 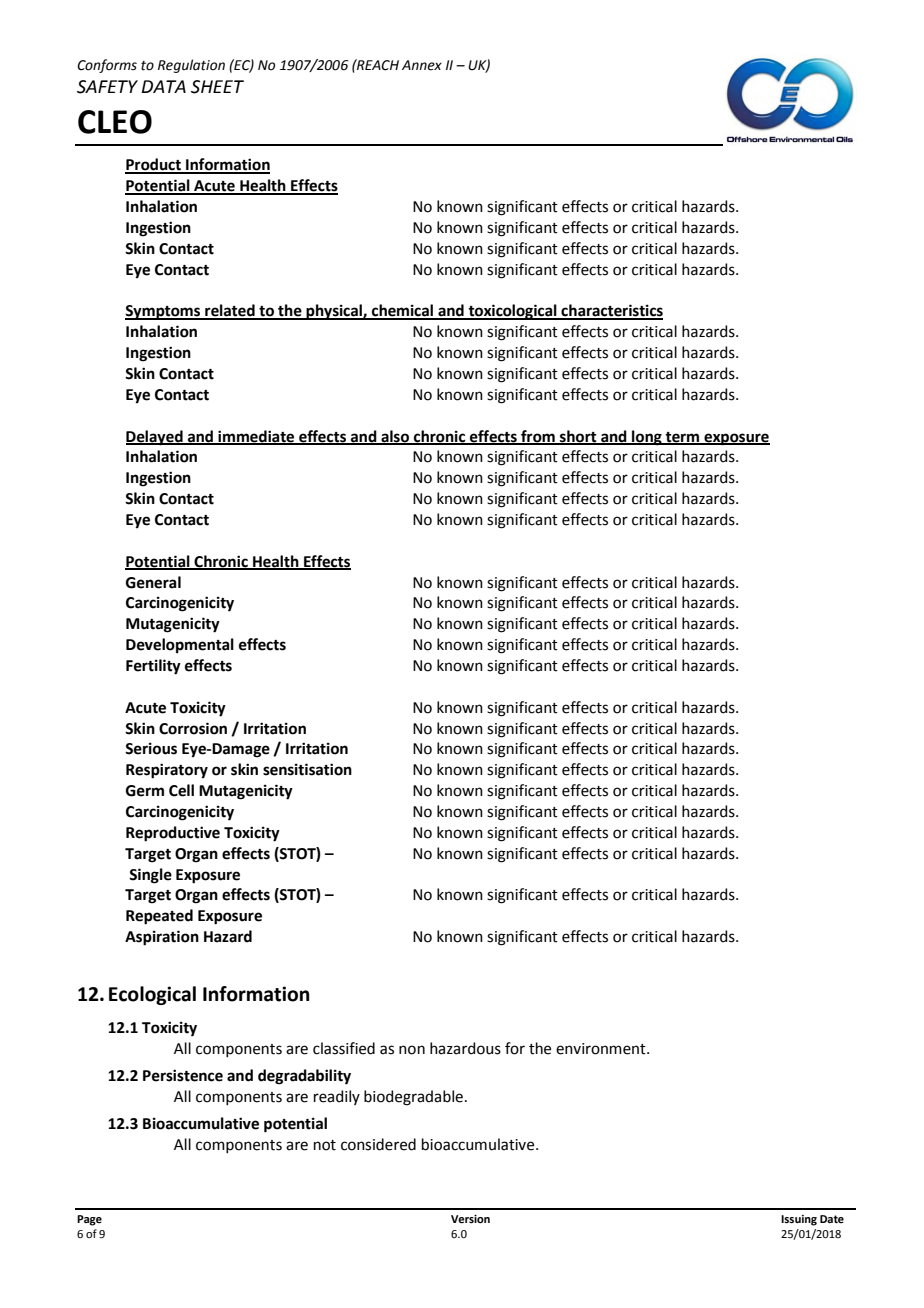 What do you see at coordinates (164, 86) in the screenshot?
I see `DATA` at bounding box center [164, 86].
